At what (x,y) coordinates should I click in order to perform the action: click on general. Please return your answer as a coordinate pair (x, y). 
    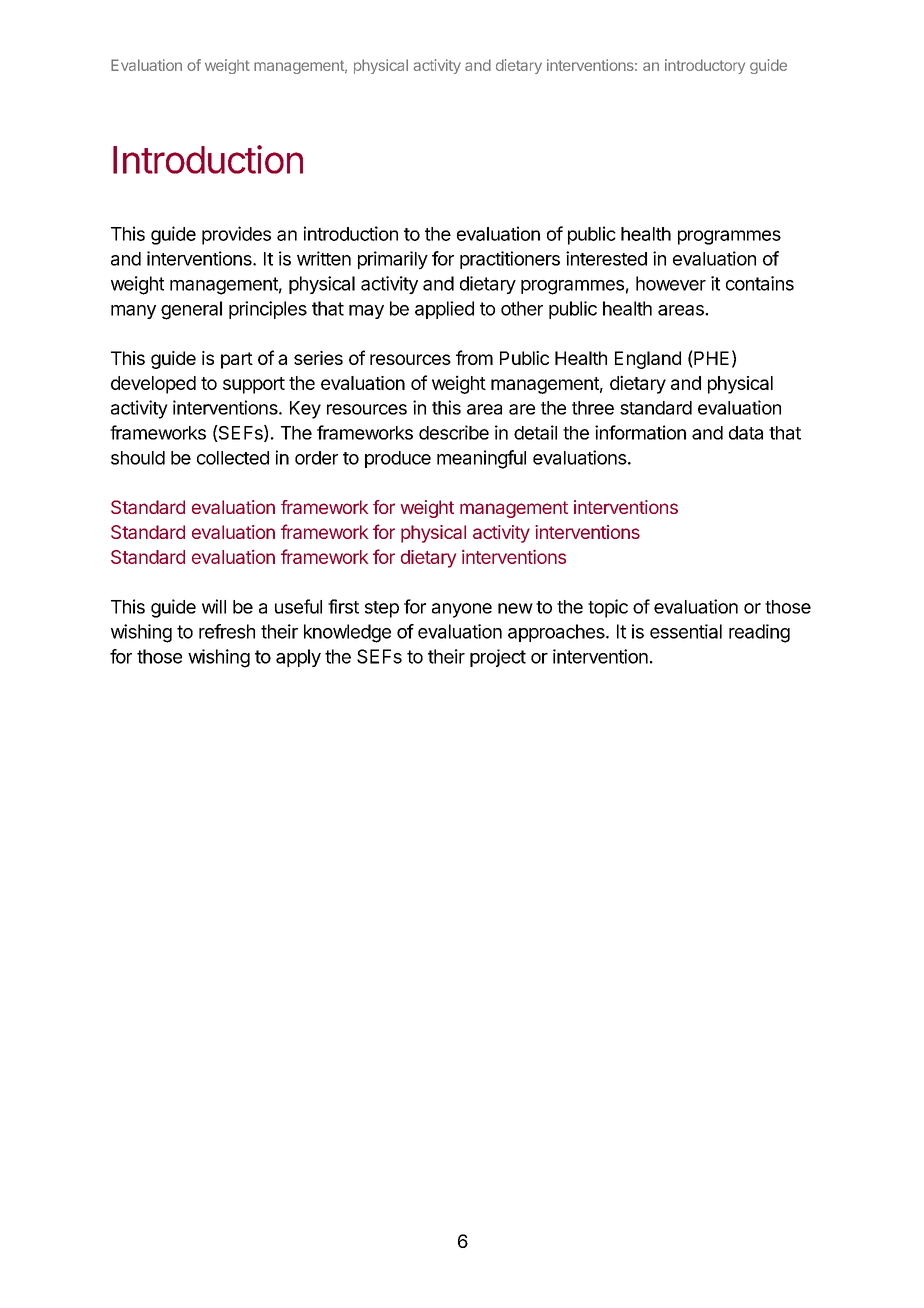
    Looking at the image, I should click on (191, 310).
